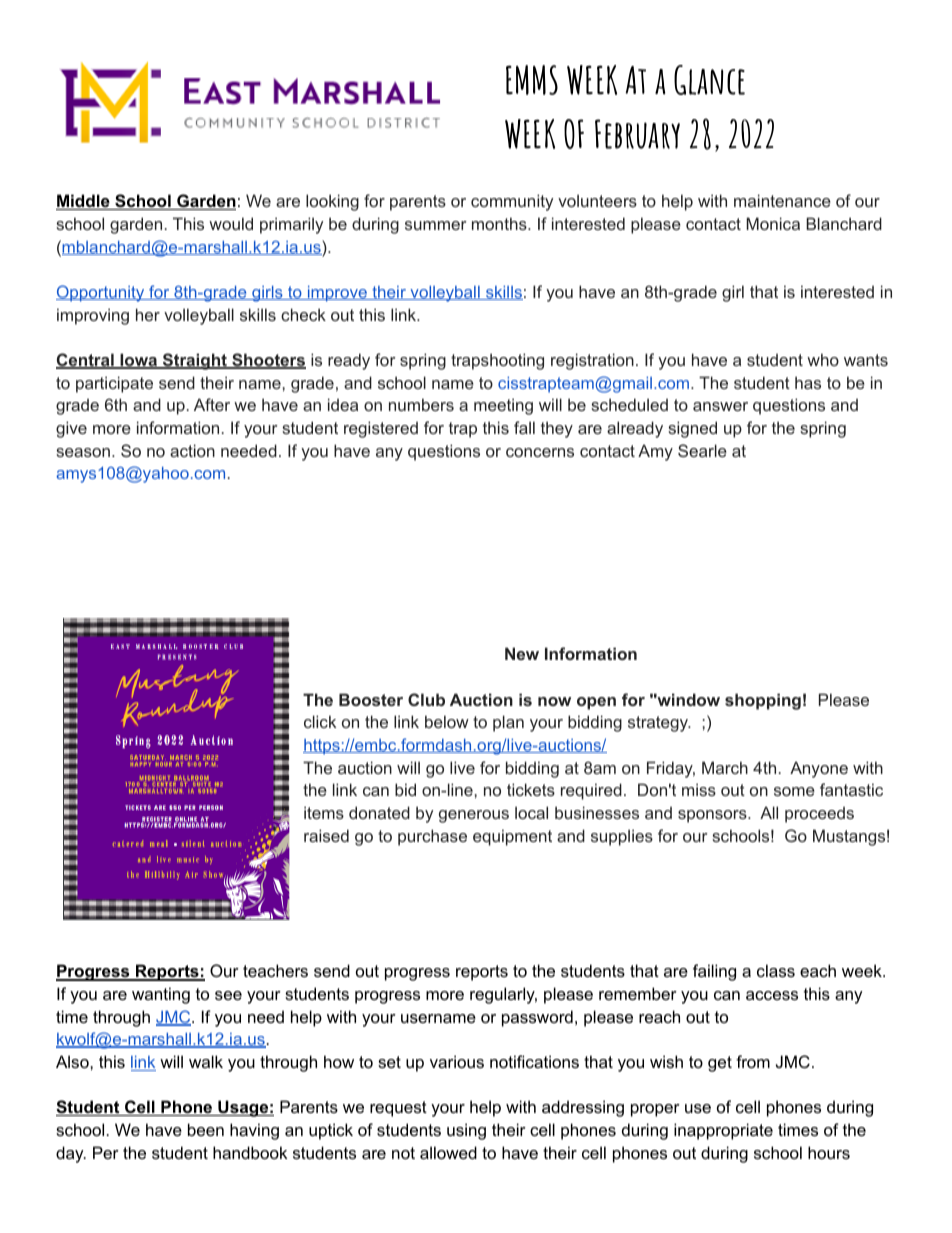  Describe the element at coordinates (782, 200) in the screenshot. I see `maintenance` at that location.
